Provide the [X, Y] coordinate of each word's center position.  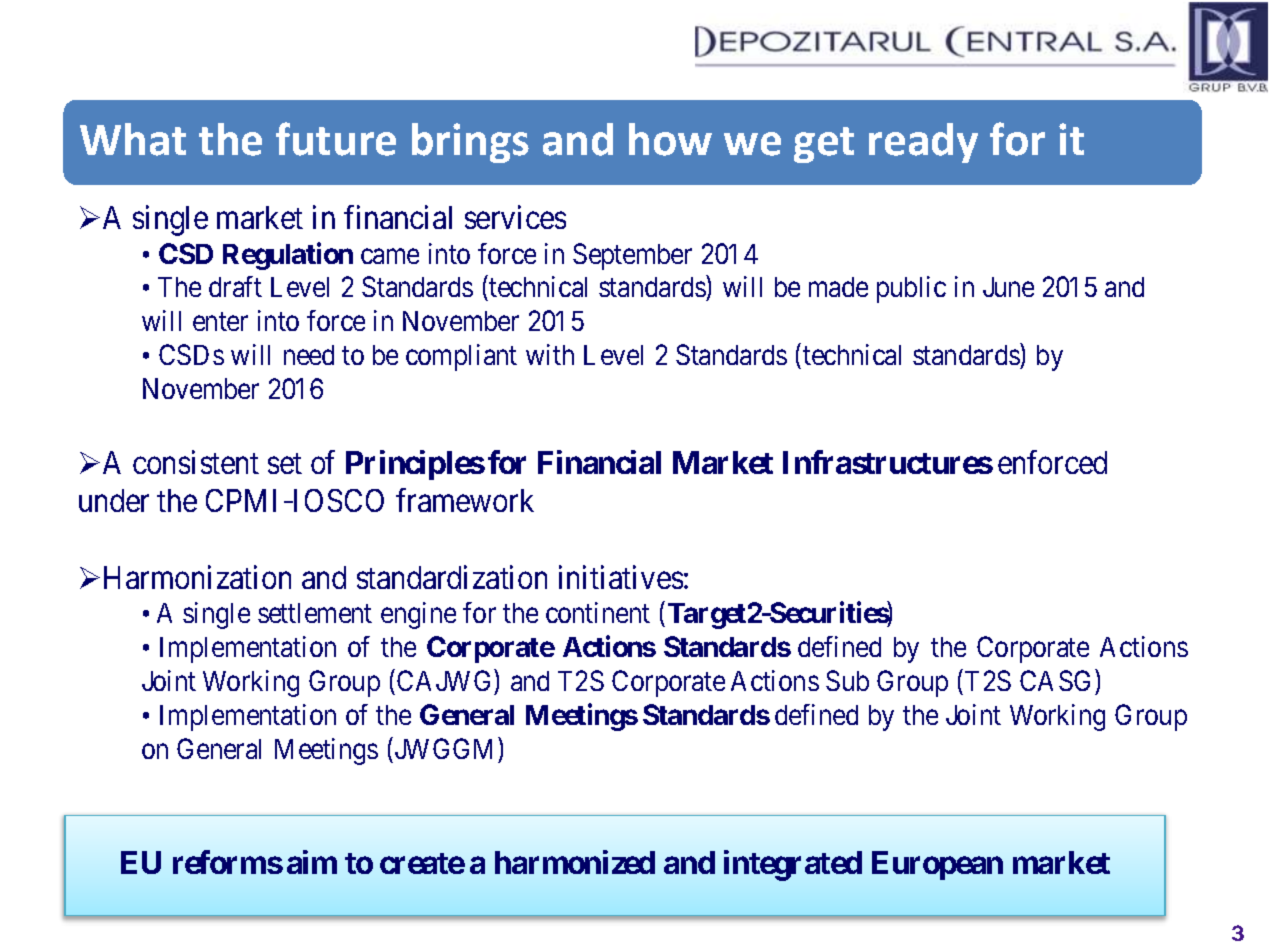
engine [418, 615]
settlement [315, 613]
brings [470, 143]
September [632, 256]
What [133, 139]
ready [923, 143]
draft [235, 286]
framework [465, 500]
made [838, 287]
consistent [196, 462]
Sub [847, 680]
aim [312, 862]
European [937, 865]
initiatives [621, 577]
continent [598, 612]
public [911, 289]
